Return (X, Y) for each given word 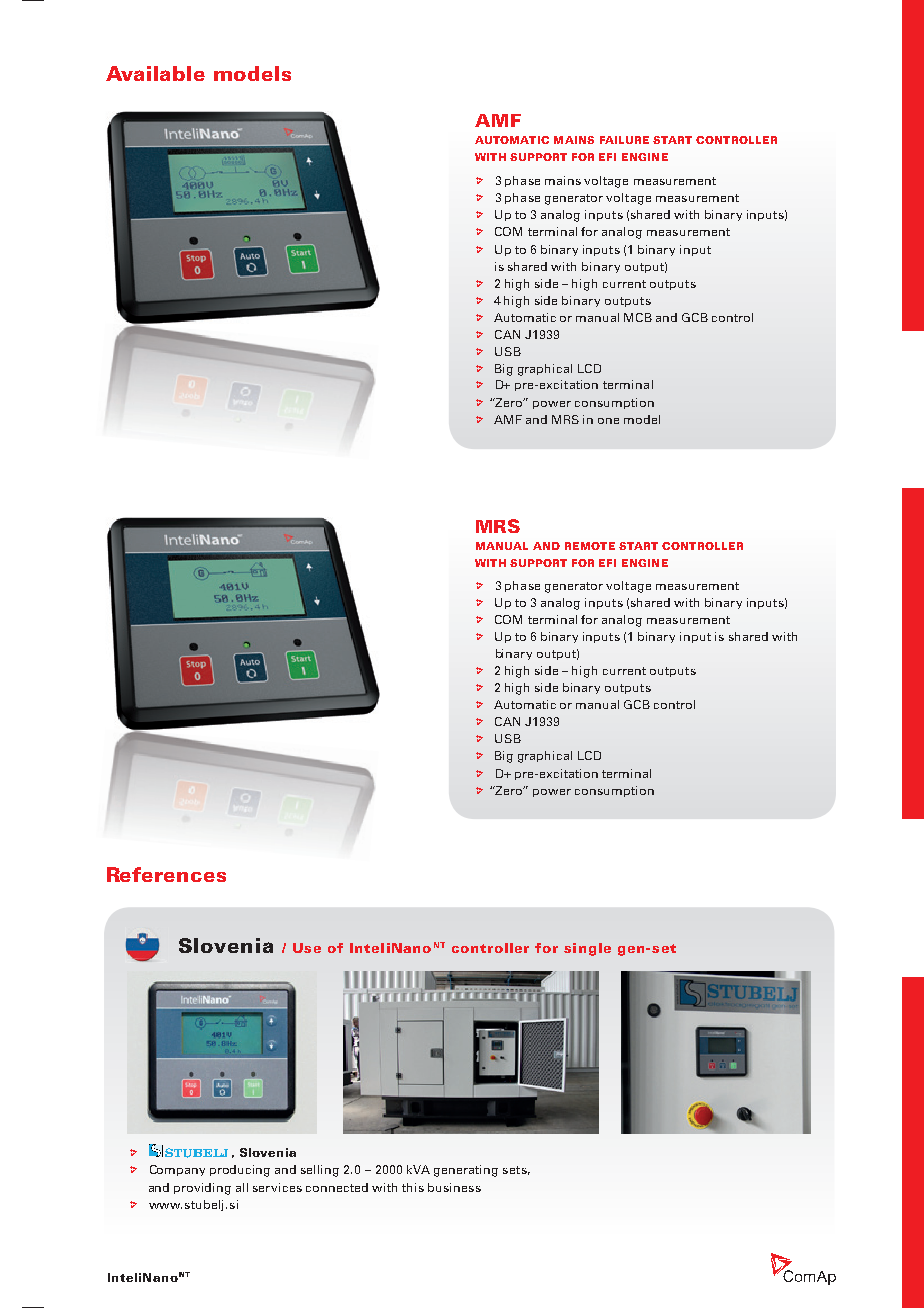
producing (240, 1171)
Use (307, 948)
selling (320, 1171)
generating (466, 1171)
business (454, 1187)
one (608, 421)
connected (337, 1187)
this (413, 1187)
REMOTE (590, 546)
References (166, 874)
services (277, 1187)
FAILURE (624, 140)
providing (202, 1189)
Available (155, 73)
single (587, 949)
